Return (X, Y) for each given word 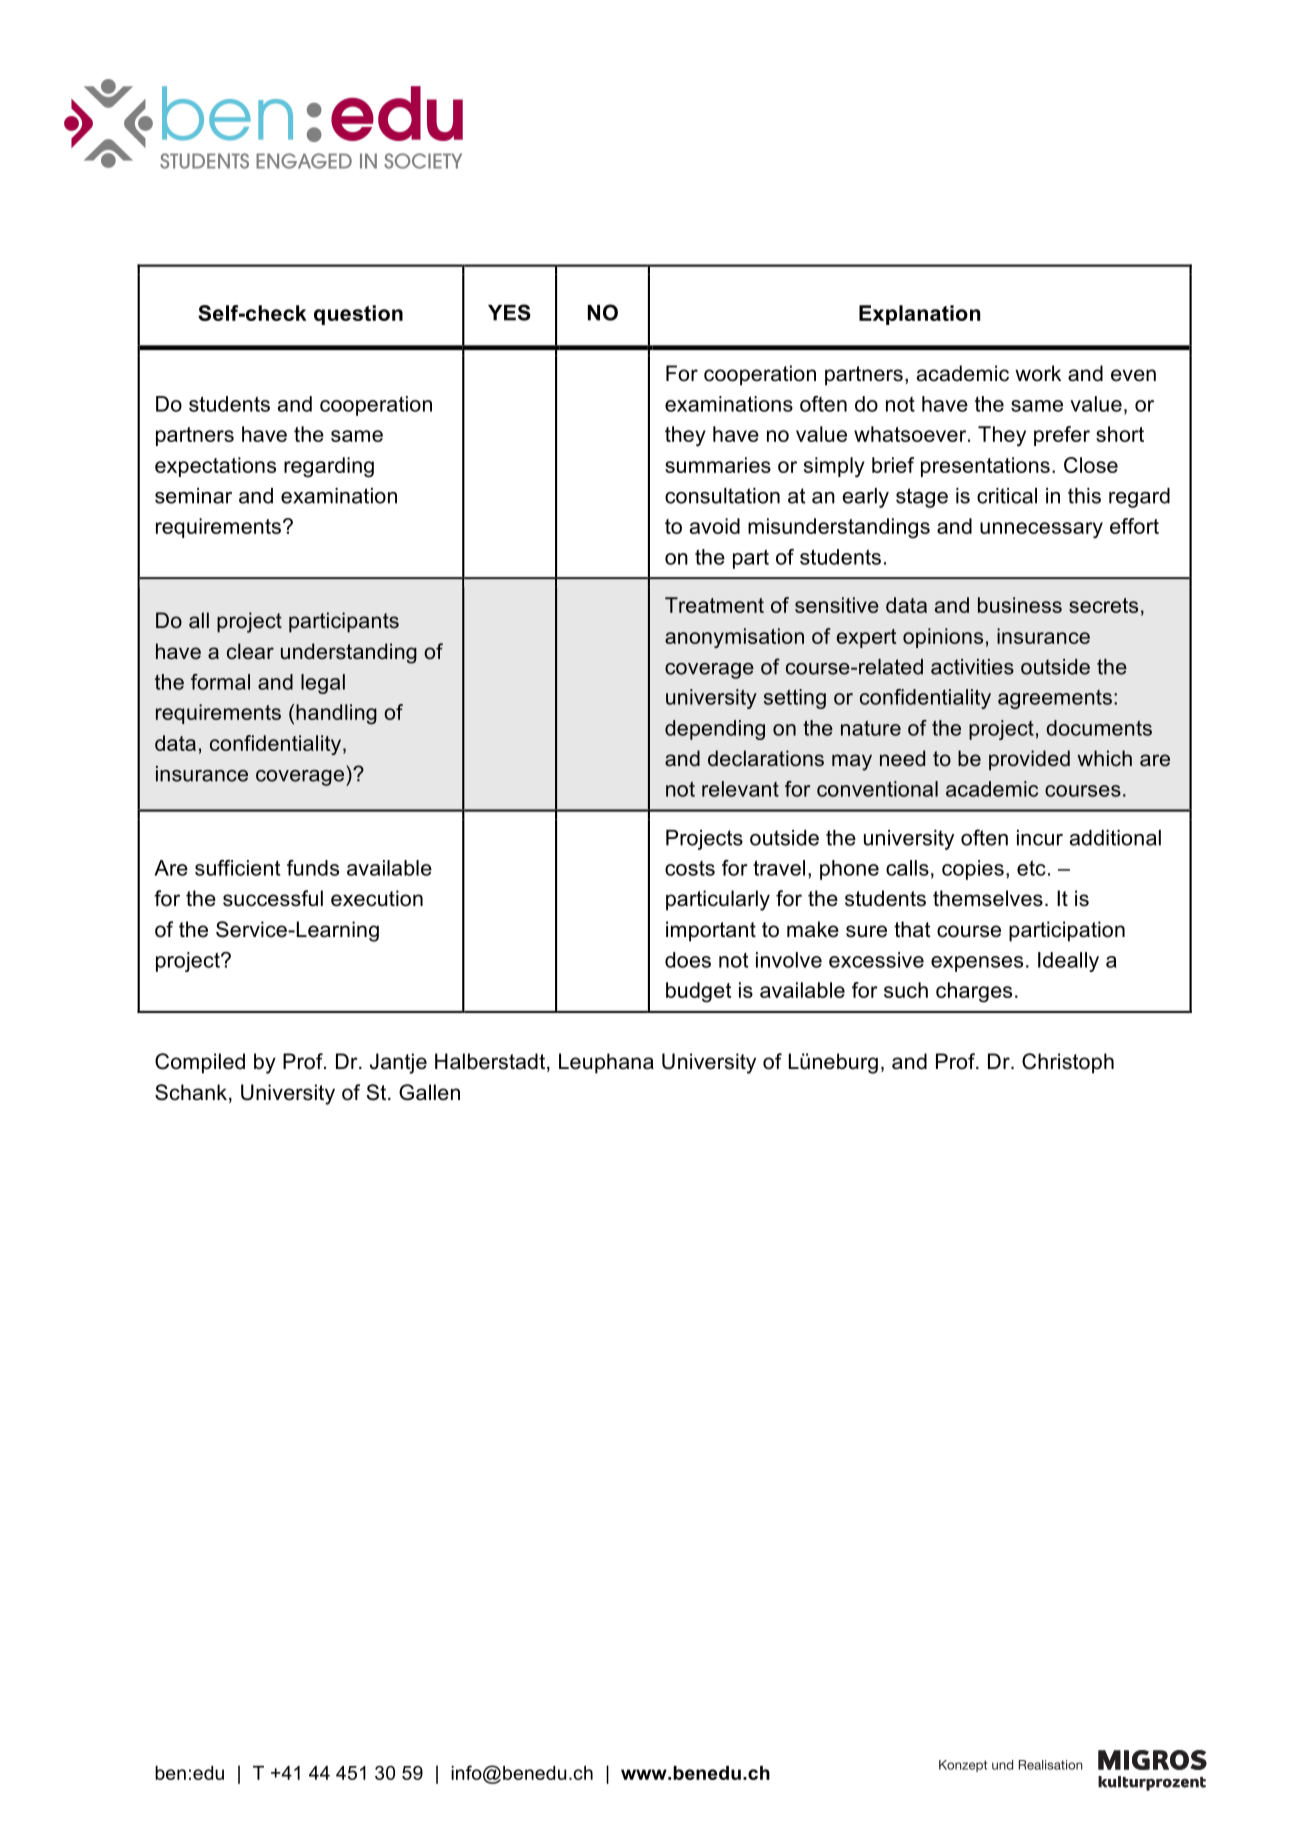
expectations (215, 467)
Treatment (714, 605)
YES (509, 312)
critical (1007, 496)
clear (250, 651)
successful (273, 898)
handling (336, 714)
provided (1029, 760)
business (1020, 605)
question (358, 315)
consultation (722, 496)
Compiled (200, 1063)
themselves (988, 898)
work (1038, 373)
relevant (740, 789)
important (711, 931)
